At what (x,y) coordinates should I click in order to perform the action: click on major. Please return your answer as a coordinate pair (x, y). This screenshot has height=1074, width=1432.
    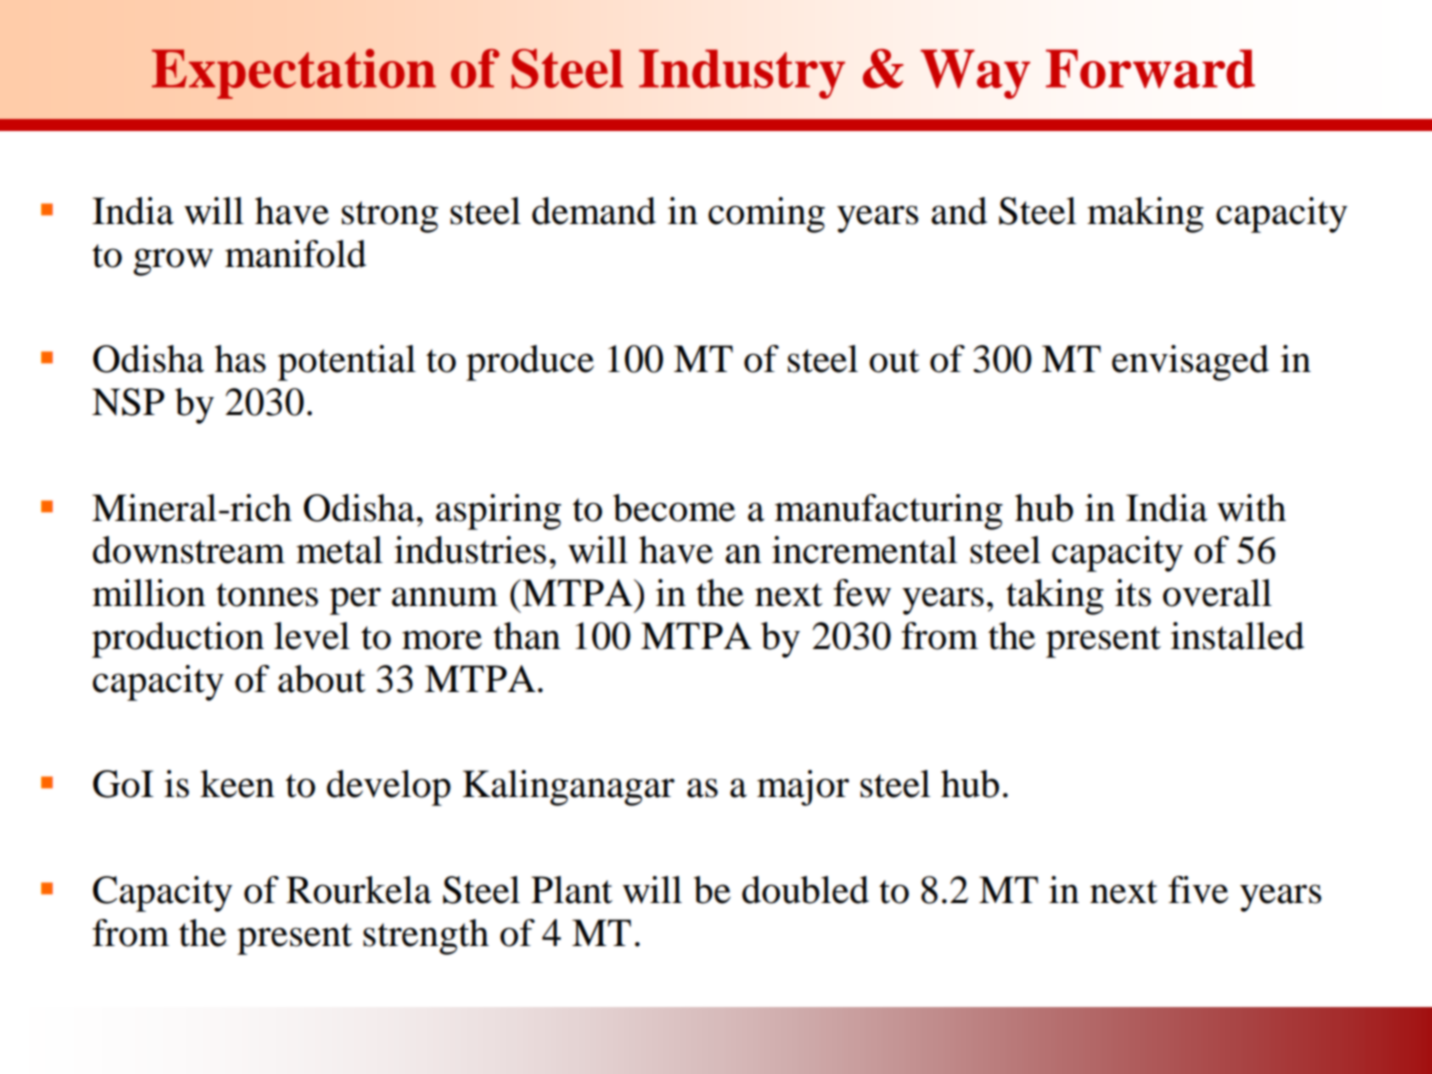
    Looking at the image, I should click on (803, 788).
